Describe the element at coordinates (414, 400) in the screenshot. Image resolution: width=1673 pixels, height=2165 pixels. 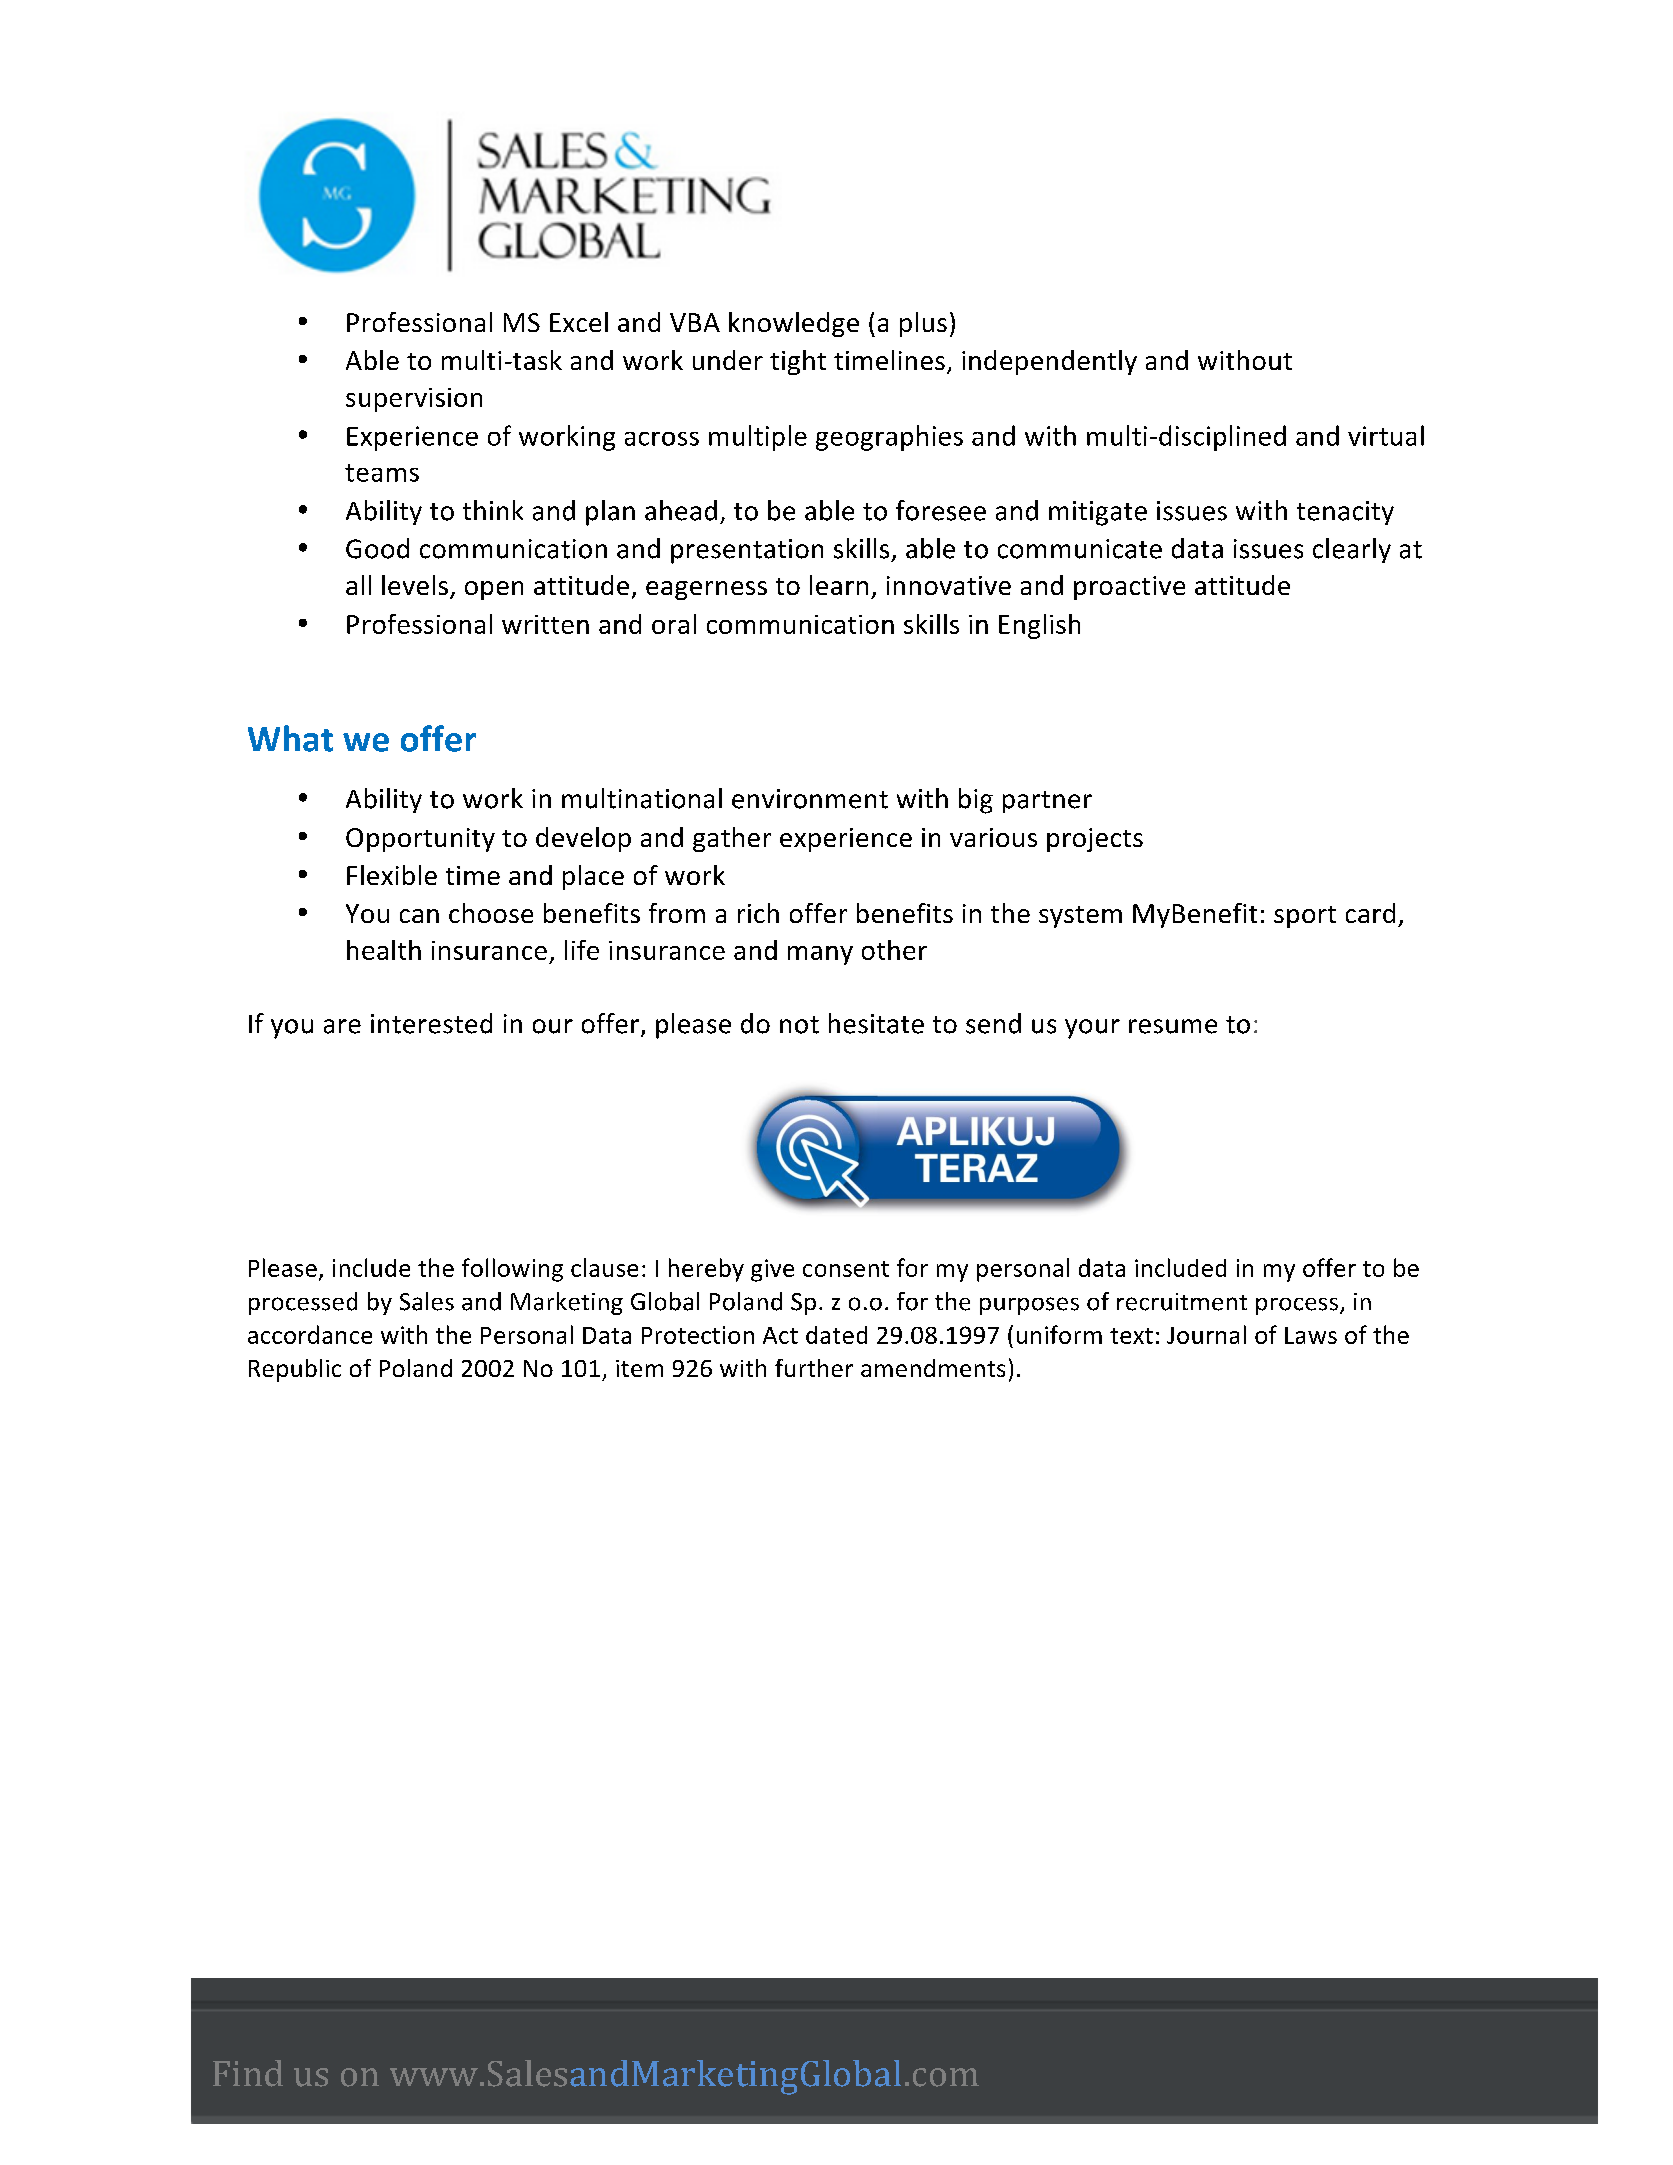
I see `supervision` at that location.
